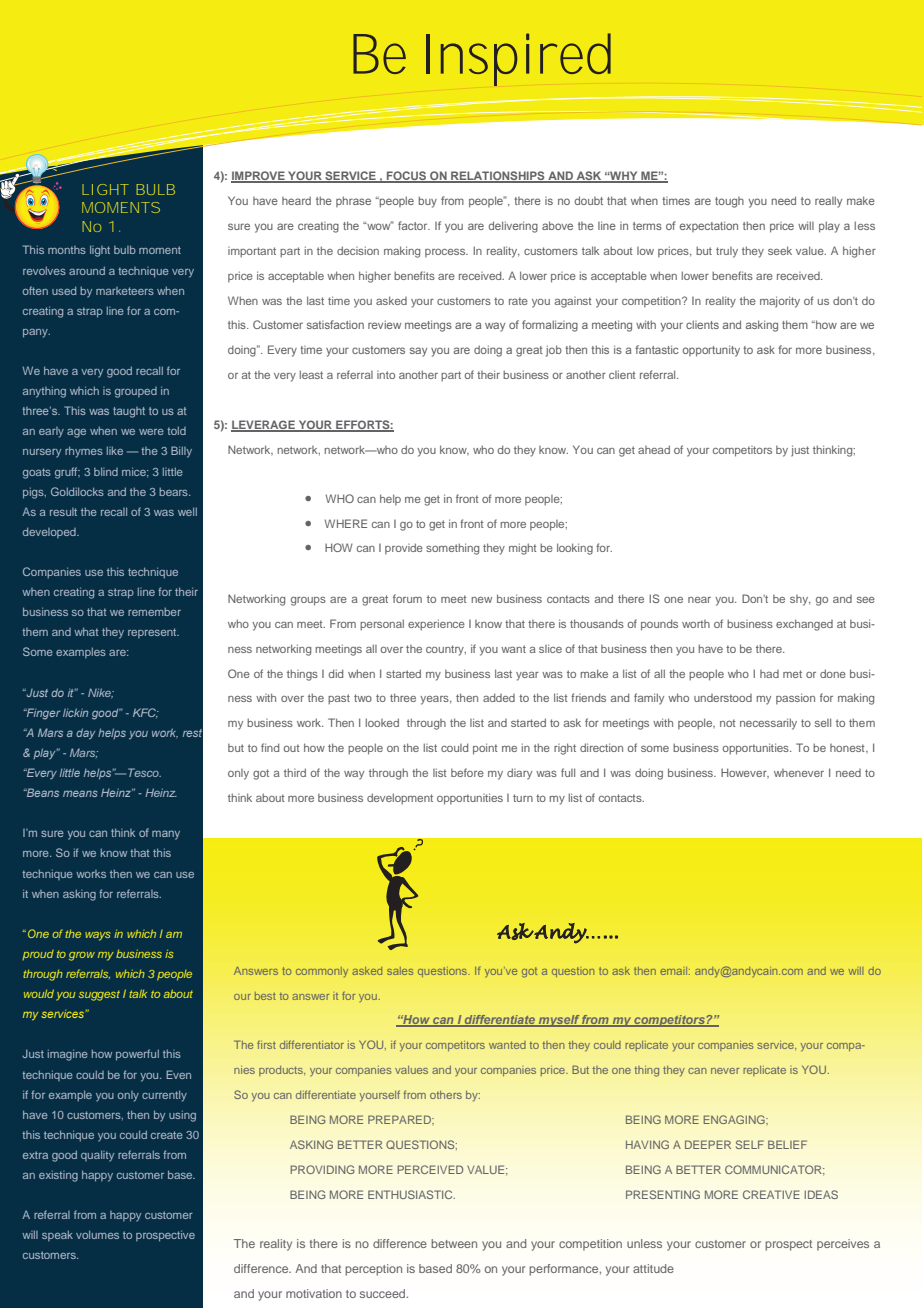 This screenshot has width=924, height=1308. I want to click on marketeers, so click(125, 291).
